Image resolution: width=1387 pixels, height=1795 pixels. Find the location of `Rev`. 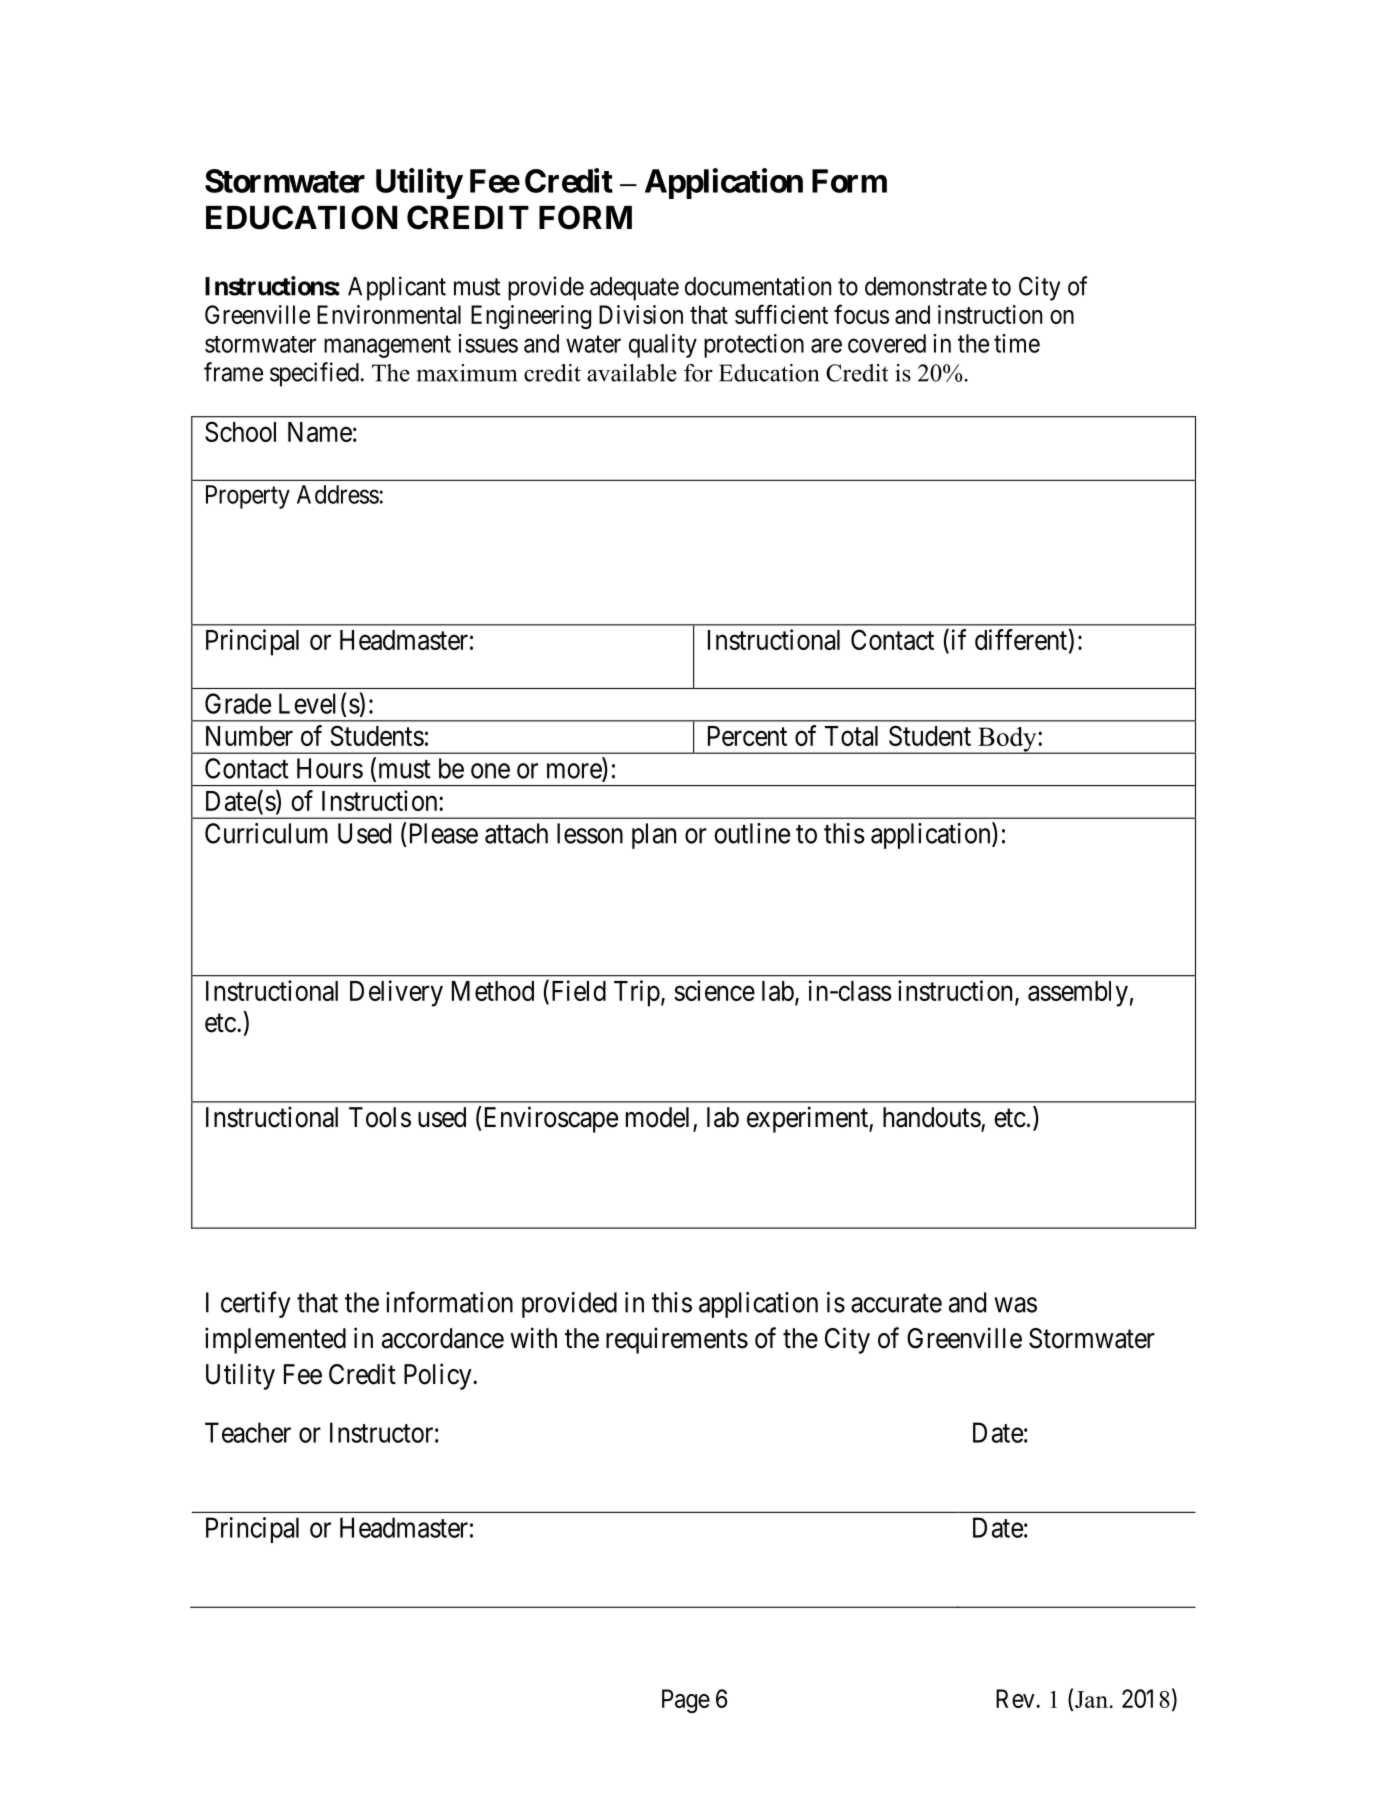

Rev is located at coordinates (1015, 1698).
